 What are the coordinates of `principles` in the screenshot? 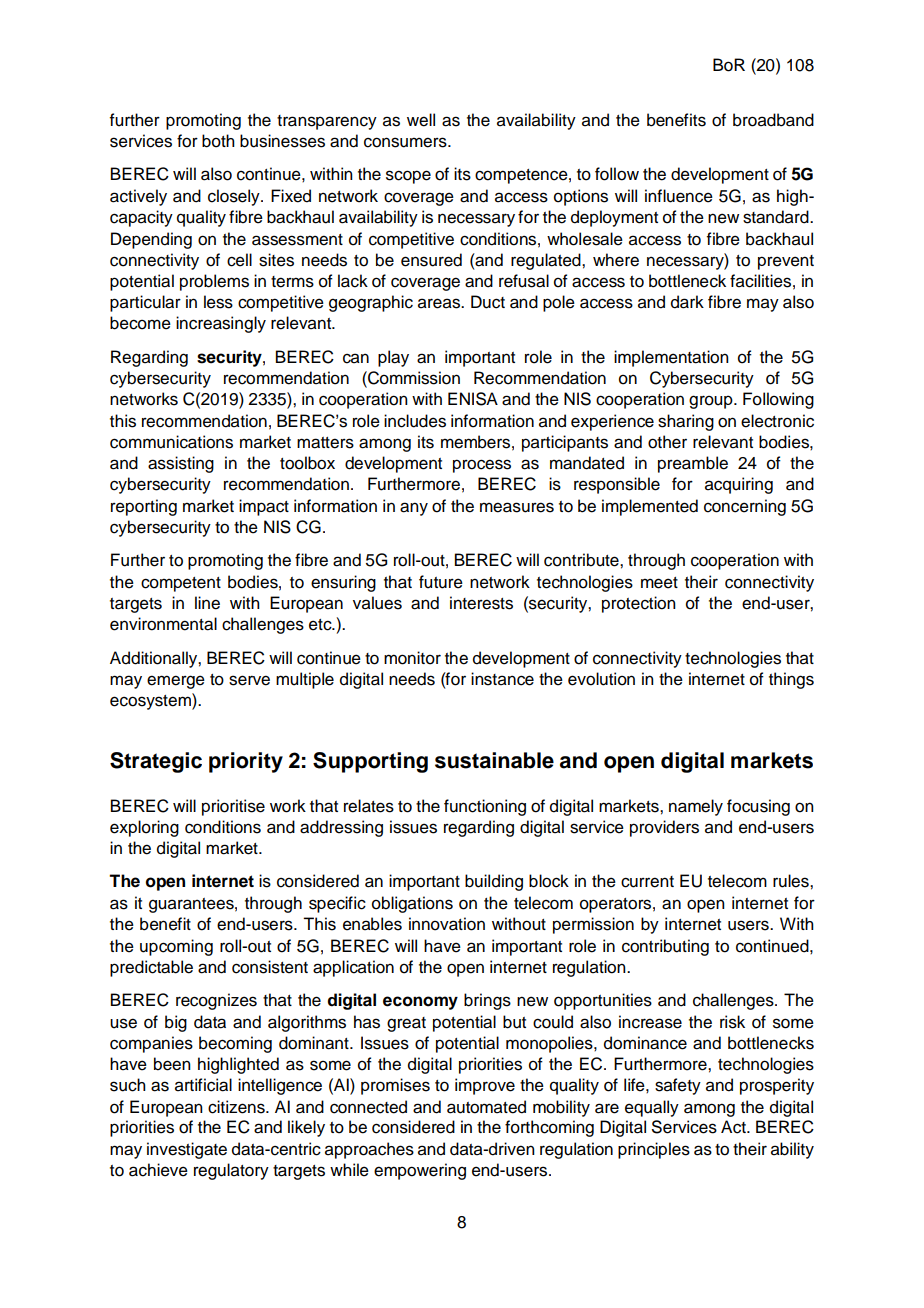 It's located at (654, 1150).
